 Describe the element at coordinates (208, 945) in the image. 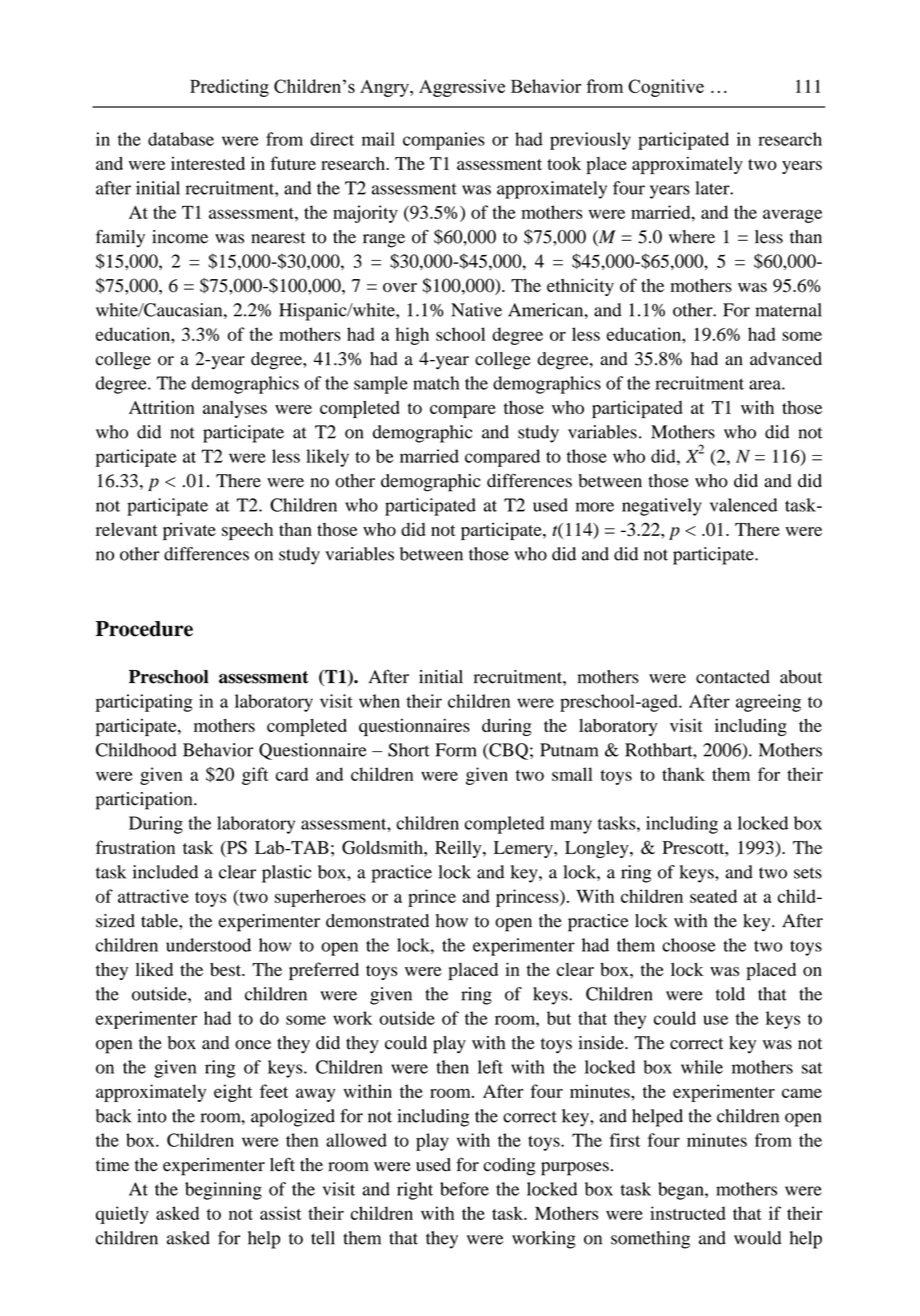

I see `understood` at that location.
